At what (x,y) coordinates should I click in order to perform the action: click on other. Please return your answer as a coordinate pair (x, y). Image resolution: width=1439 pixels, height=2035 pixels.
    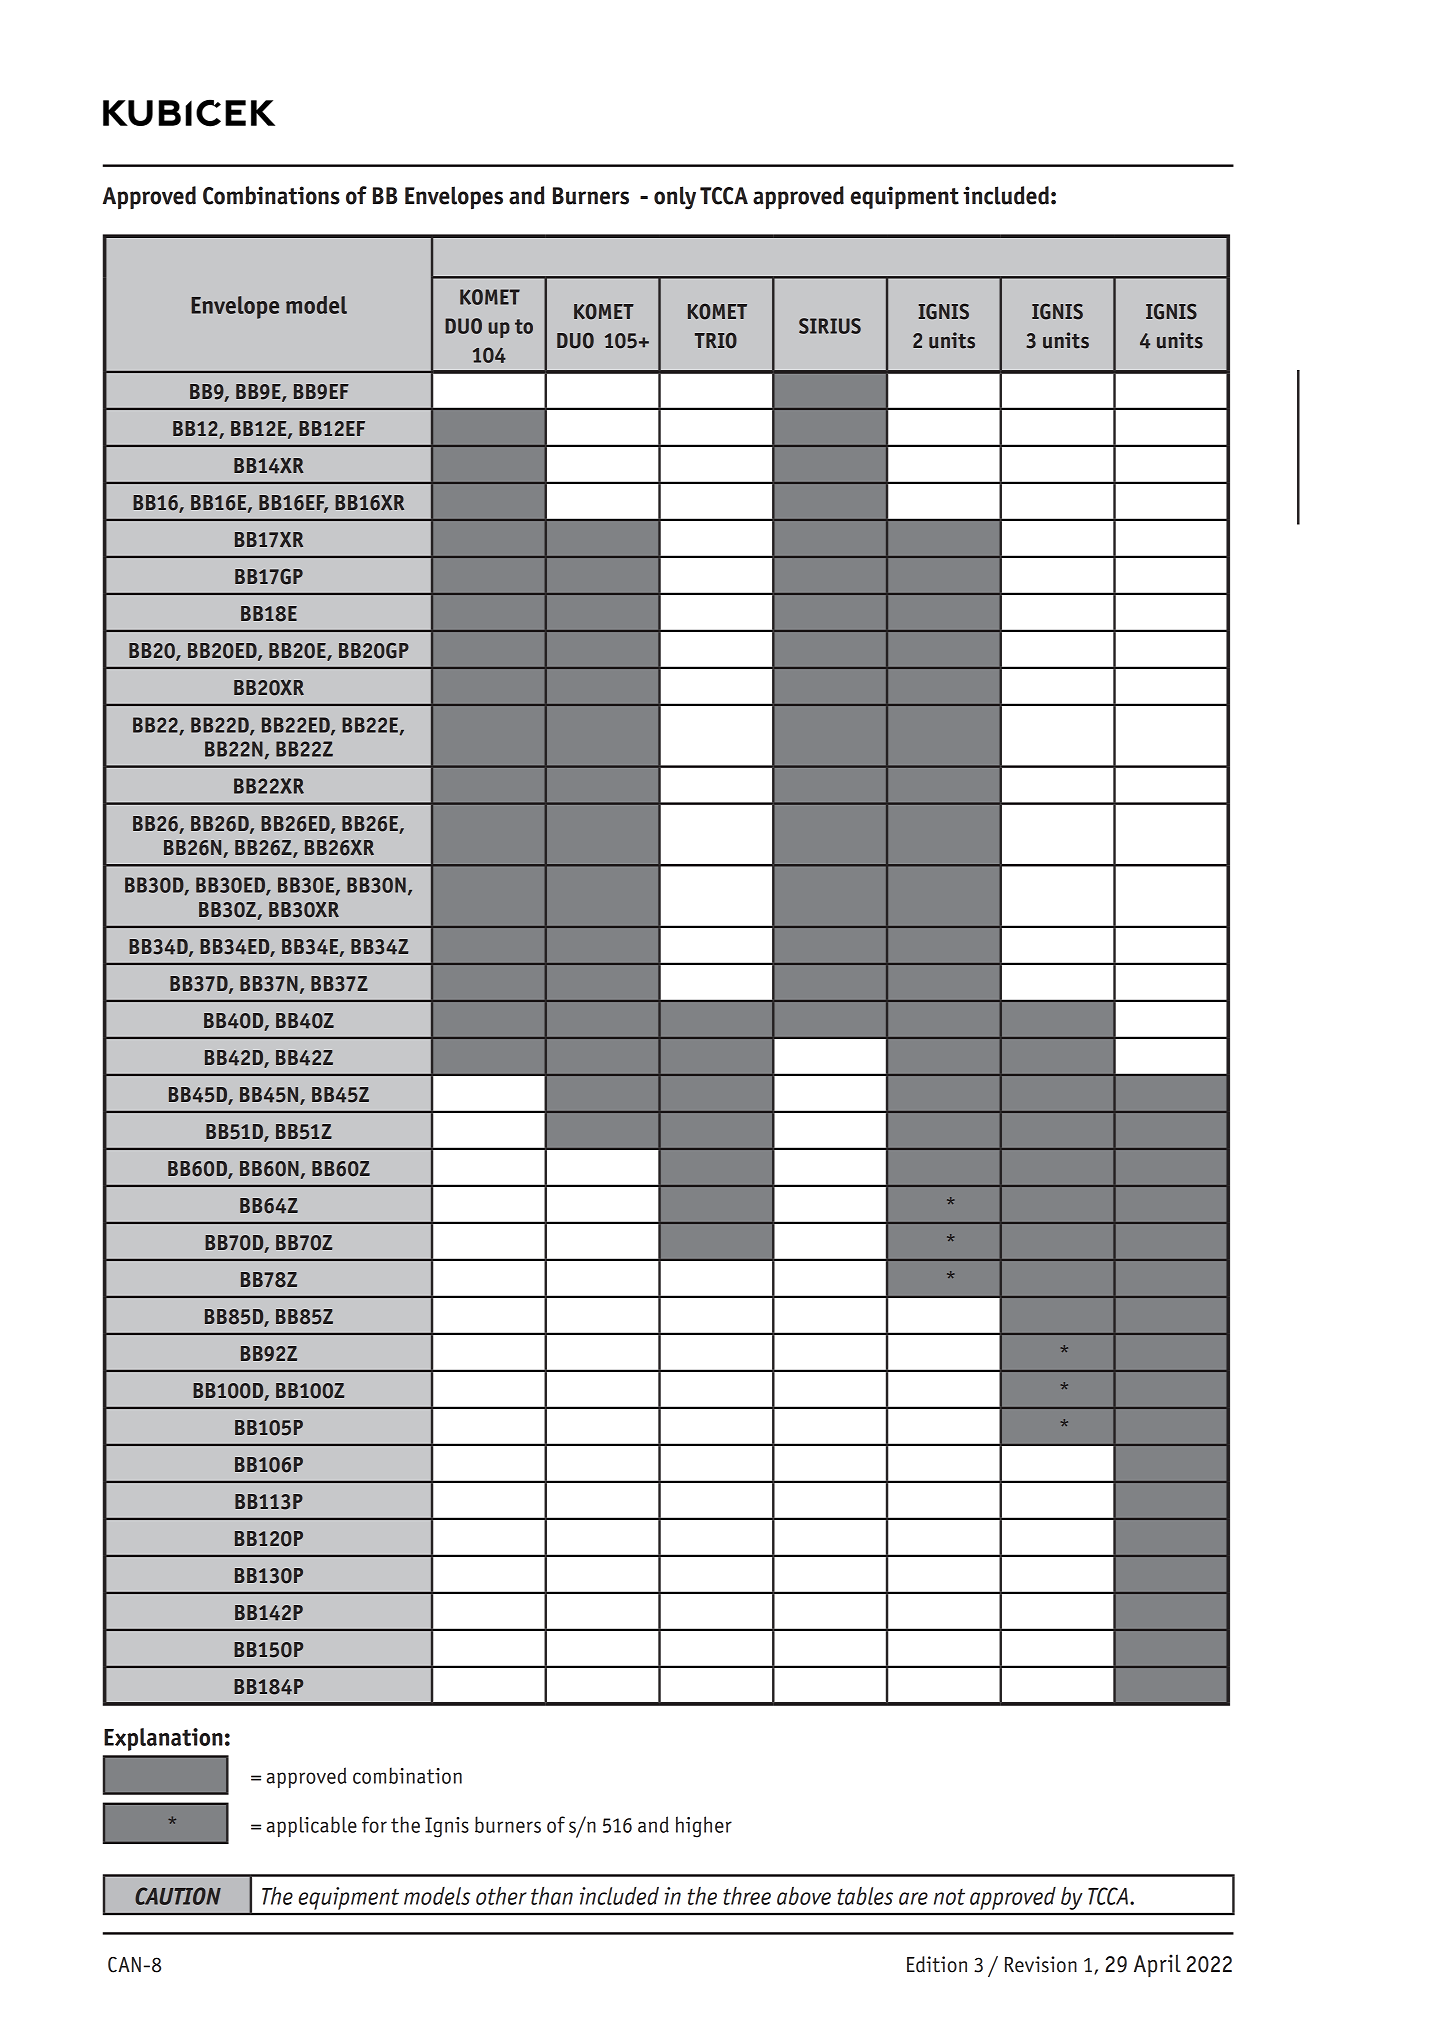
    Looking at the image, I should click on (501, 1896).
